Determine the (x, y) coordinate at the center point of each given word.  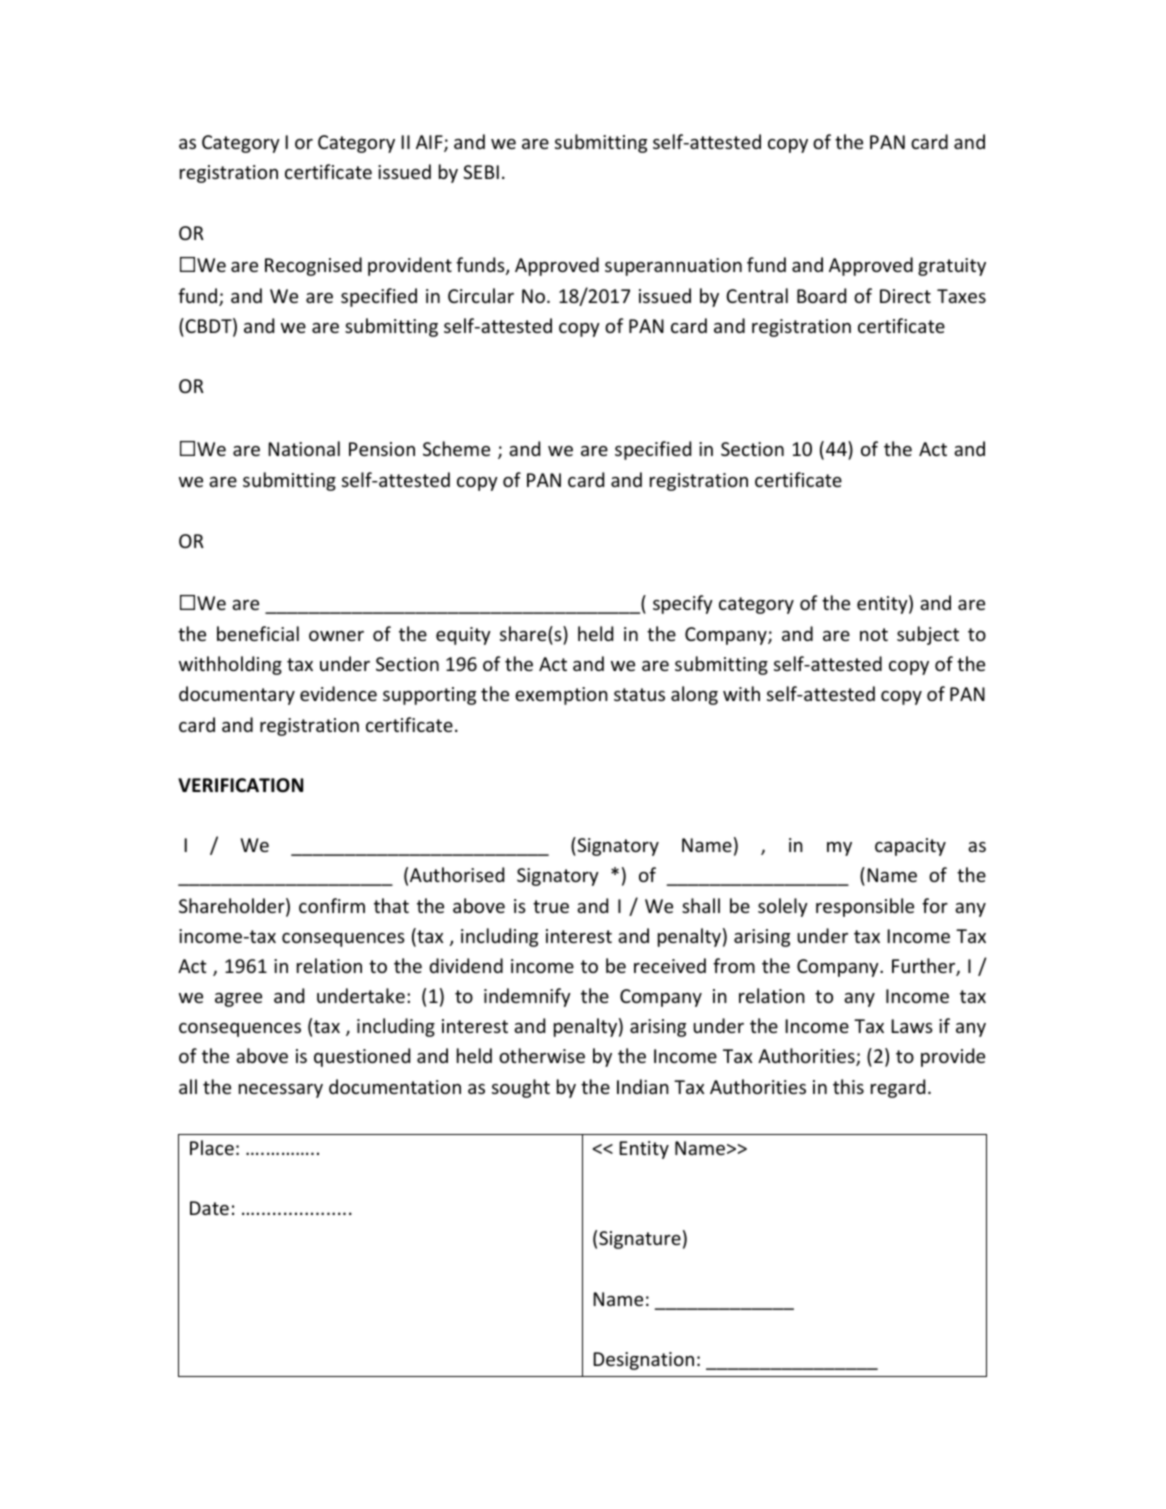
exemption (561, 696)
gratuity (952, 267)
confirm (332, 905)
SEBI (481, 172)
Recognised (313, 266)
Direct (905, 296)
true (551, 906)
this (848, 1086)
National (304, 448)
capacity (910, 847)
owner (336, 636)
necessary (281, 1091)
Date (209, 1208)
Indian (643, 1086)
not (874, 634)
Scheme (456, 448)
